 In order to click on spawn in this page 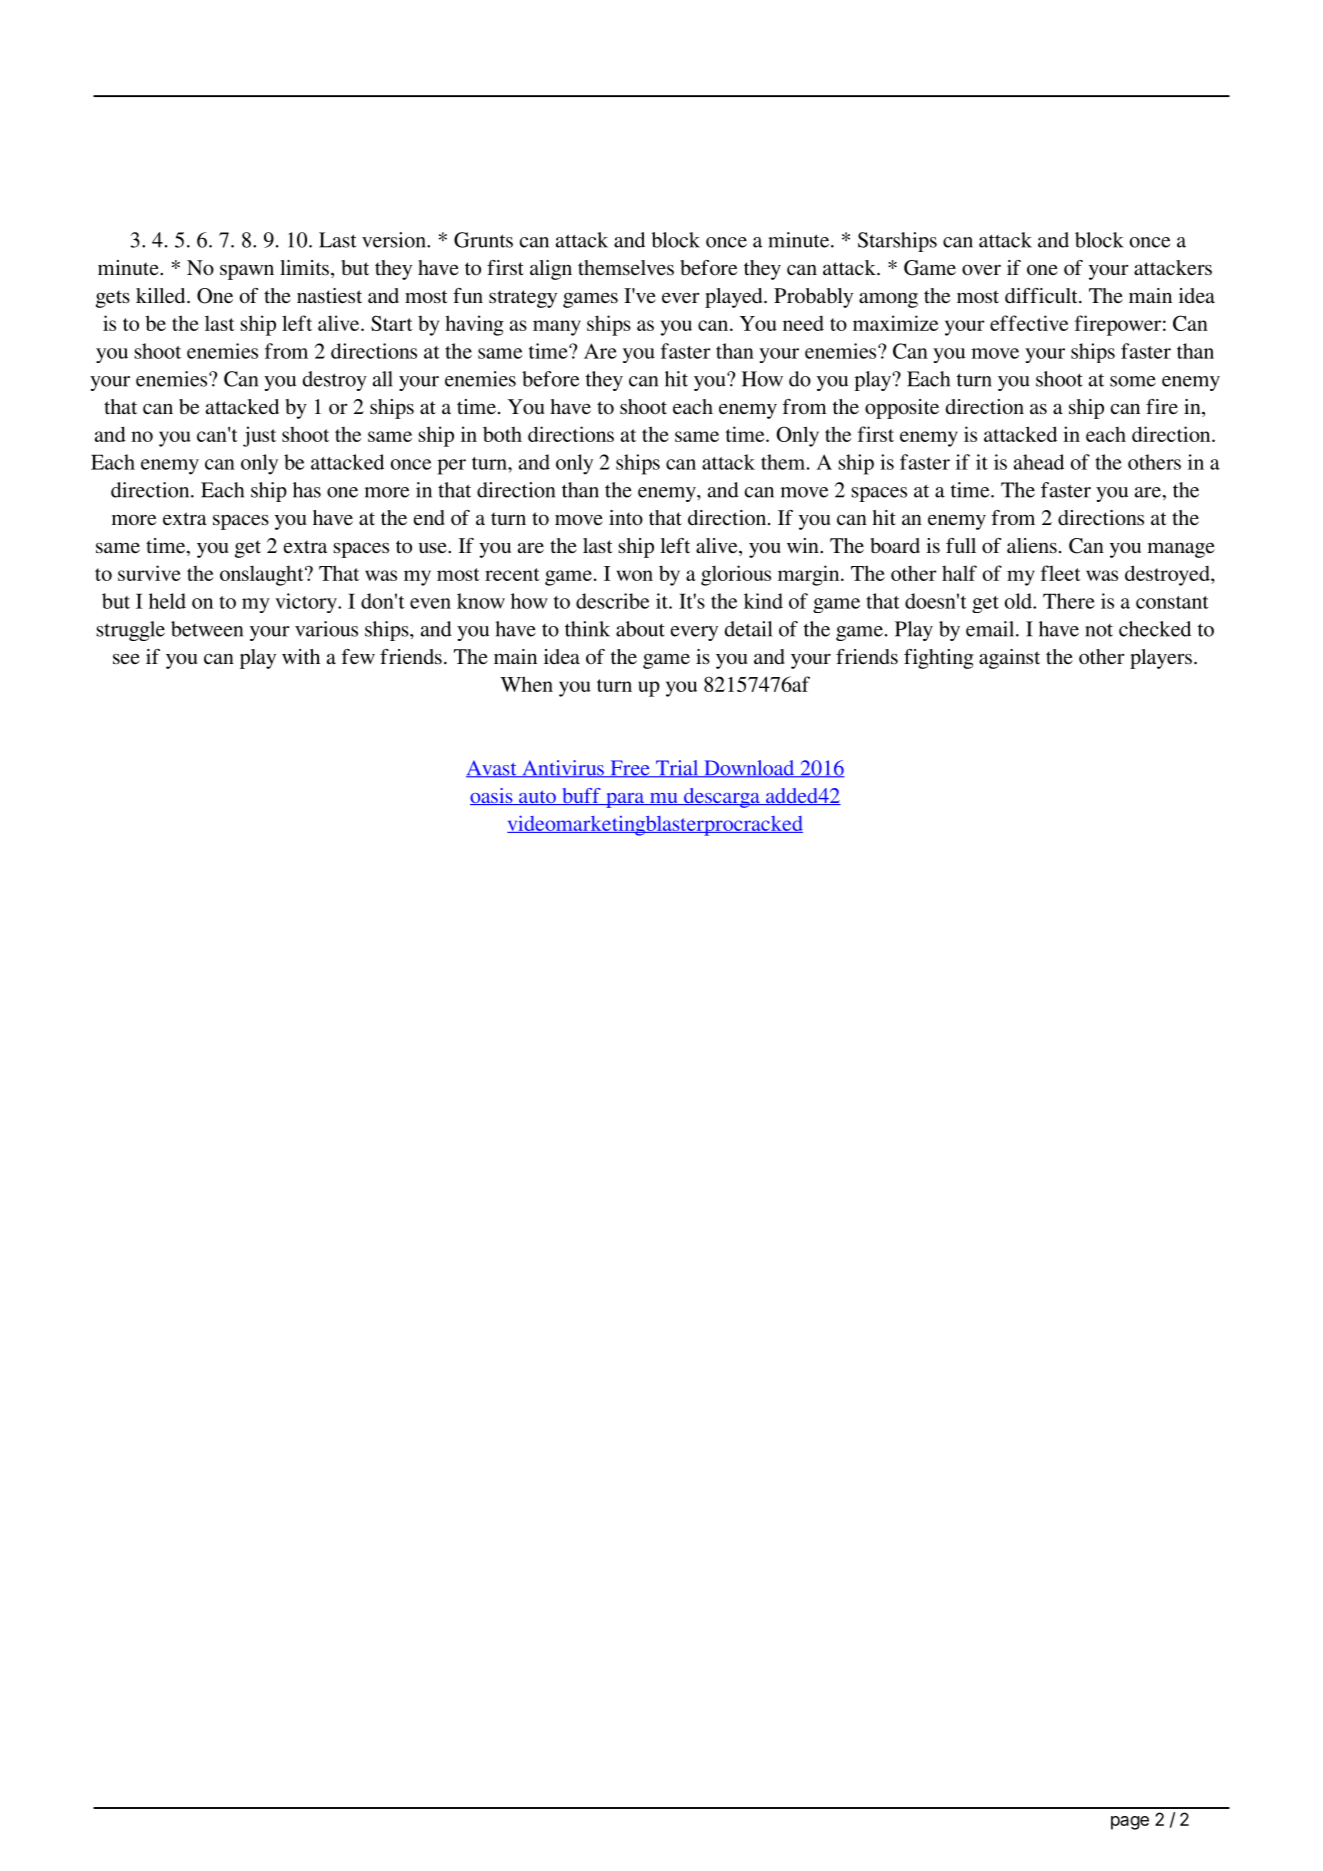, I will do `click(247, 272)`.
